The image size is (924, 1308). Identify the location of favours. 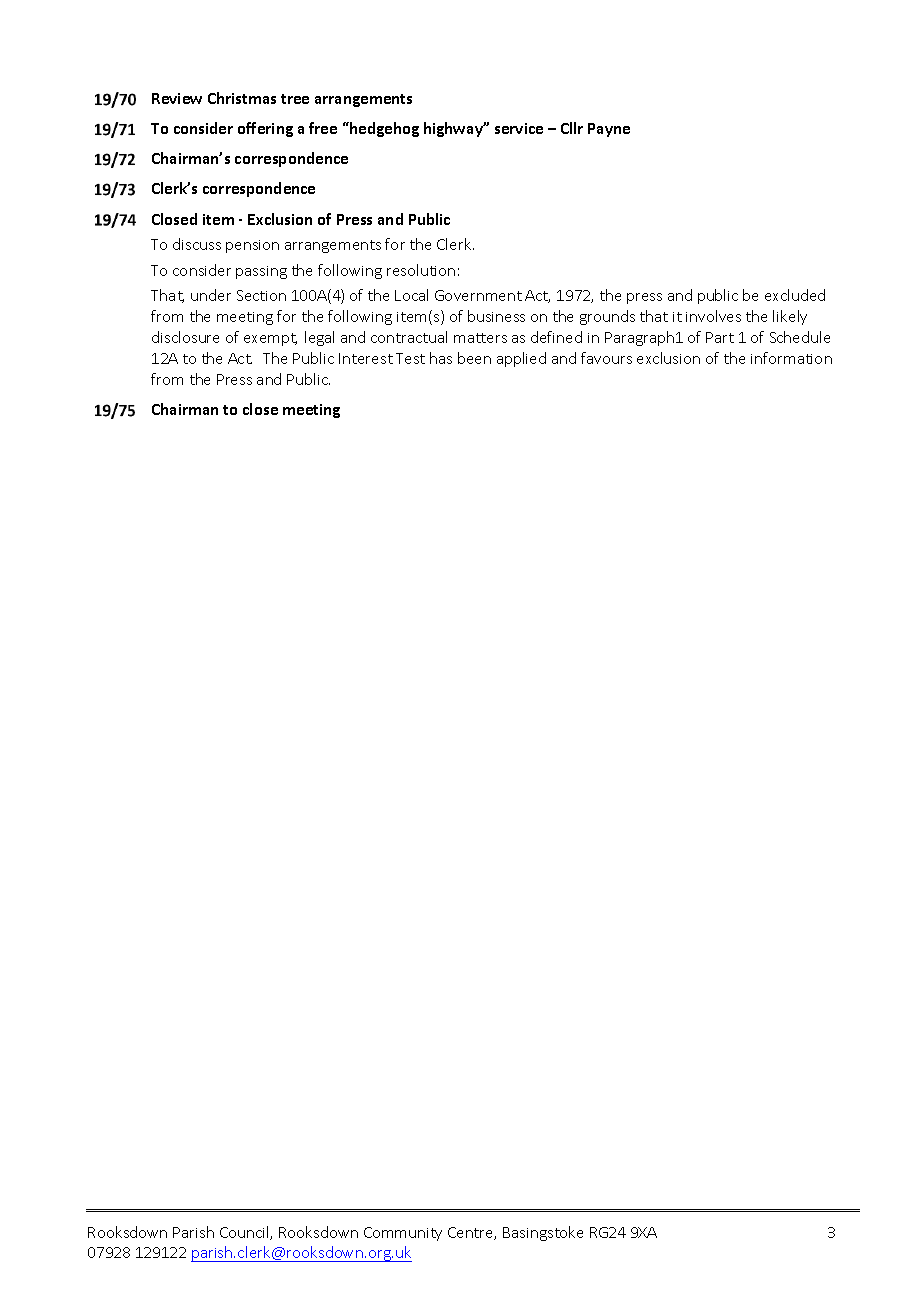
(606, 358).
